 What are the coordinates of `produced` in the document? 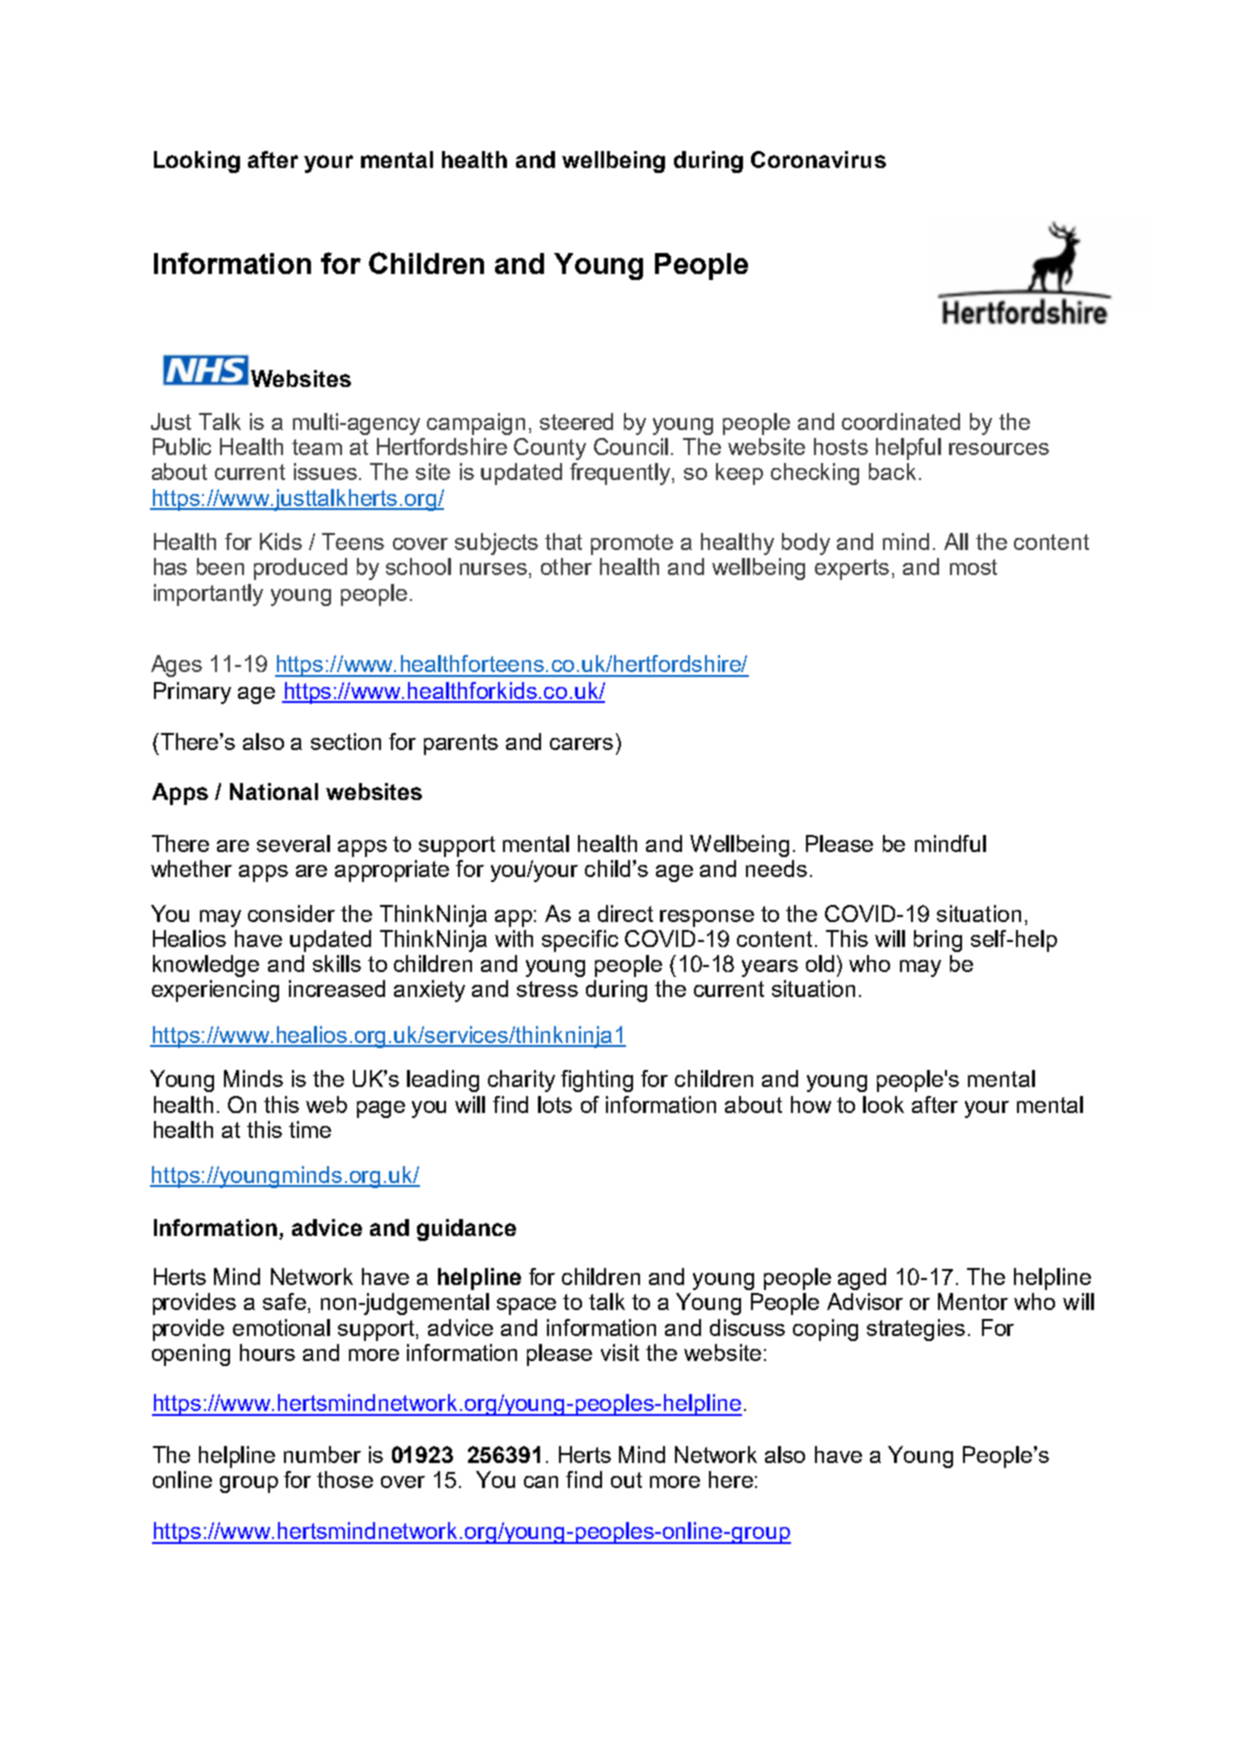 It's located at (300, 569).
